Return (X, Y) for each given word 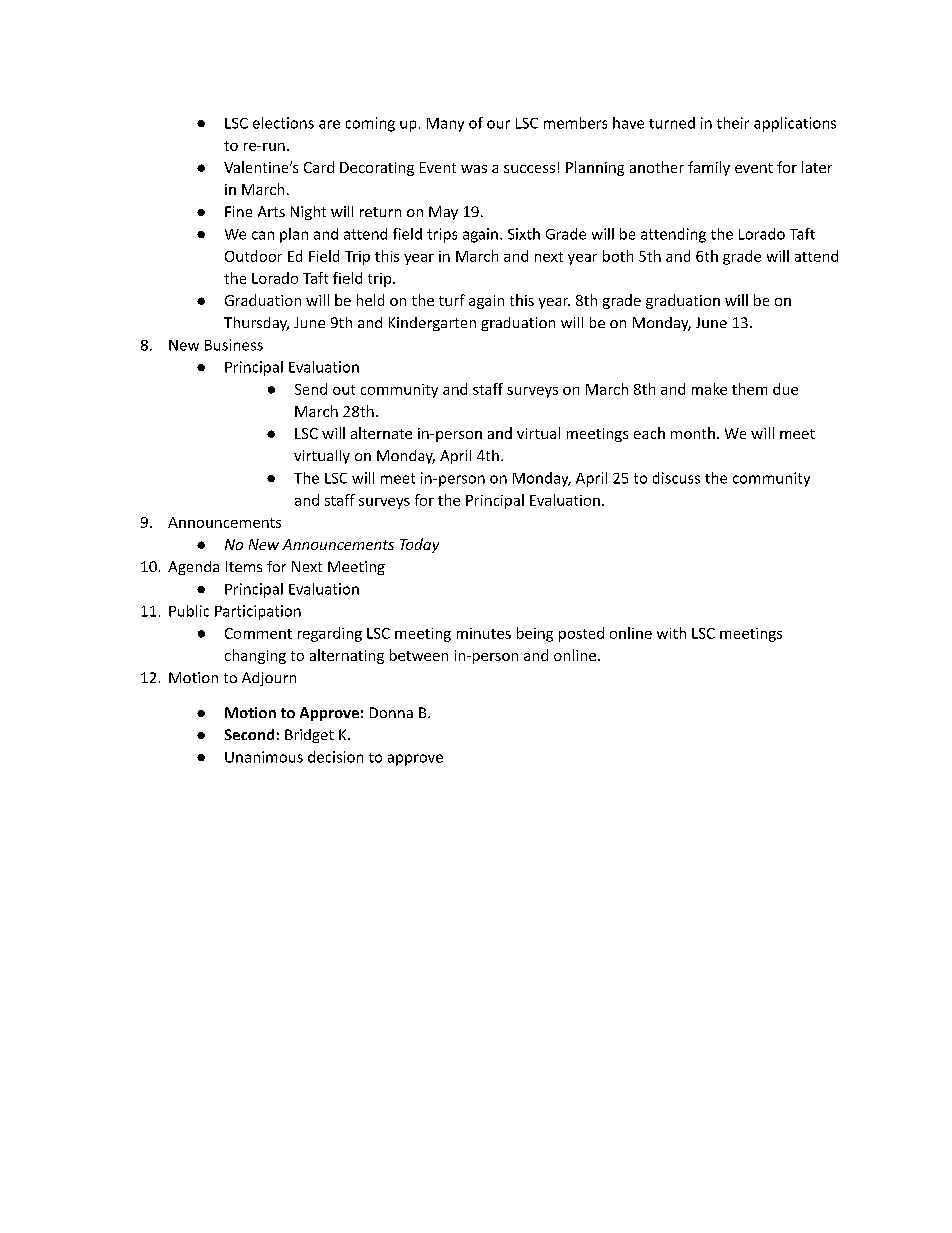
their (733, 123)
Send (311, 389)
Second (249, 734)
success (529, 169)
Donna (391, 712)
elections (283, 123)
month (693, 433)
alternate (381, 433)
